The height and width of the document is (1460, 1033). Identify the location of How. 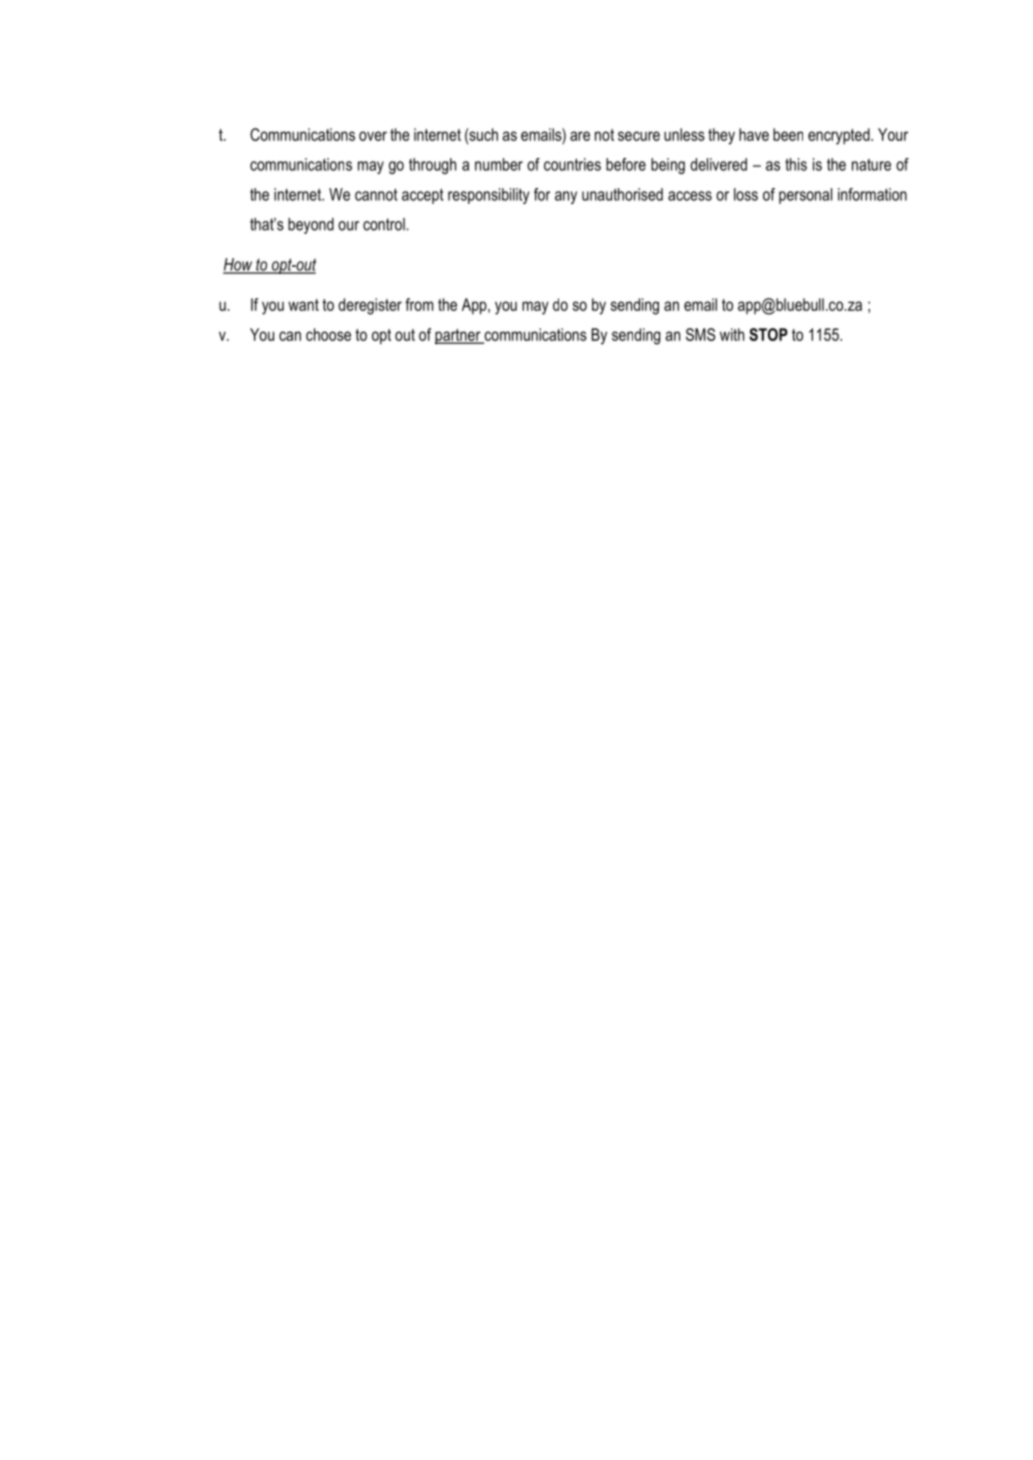
(239, 265).
